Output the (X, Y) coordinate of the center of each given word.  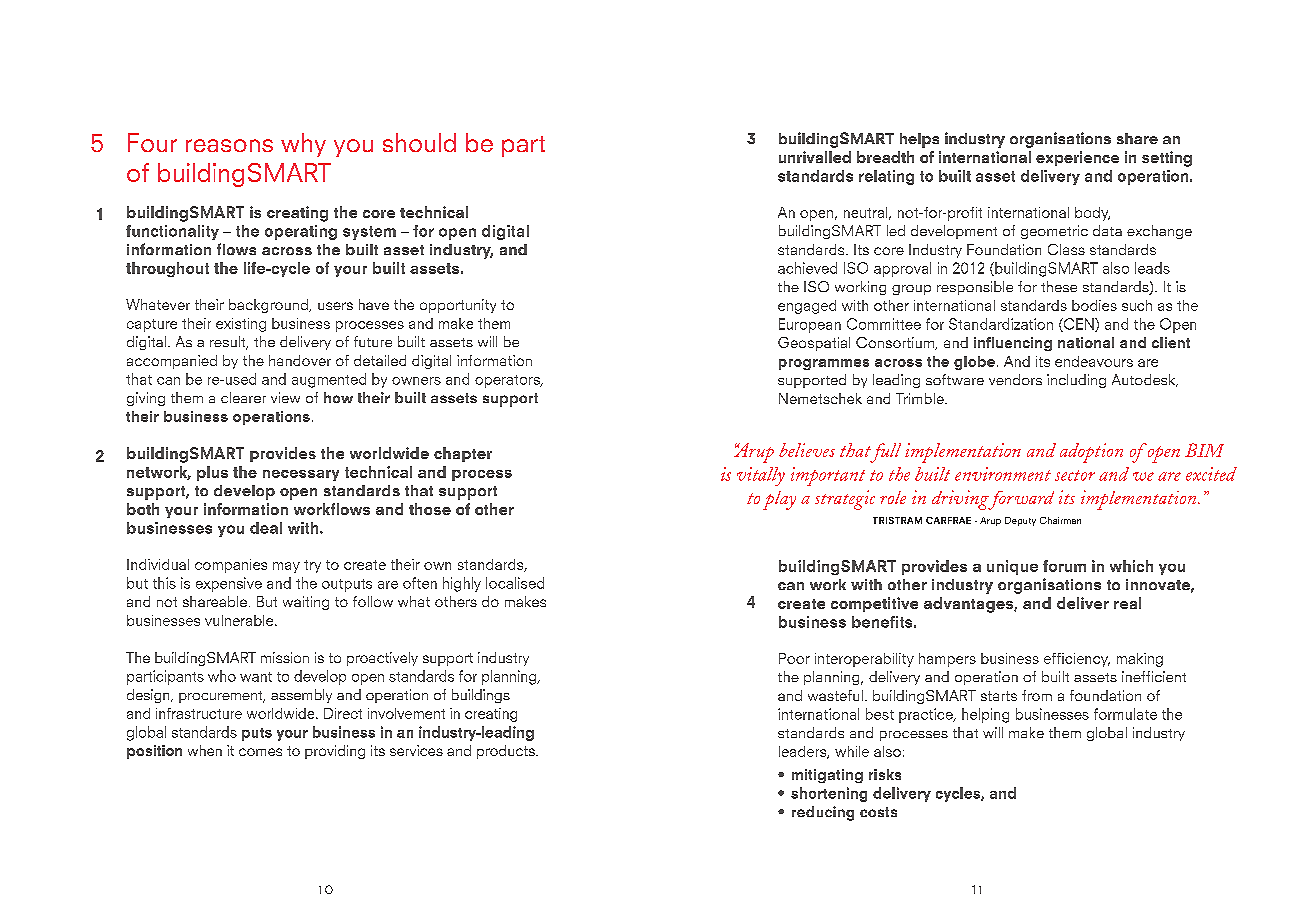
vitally (761, 476)
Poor (794, 658)
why (303, 145)
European (810, 325)
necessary (301, 475)
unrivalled (815, 157)
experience (1077, 158)
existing (241, 325)
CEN (1079, 325)
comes (260, 752)
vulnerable (240, 620)
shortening (829, 794)
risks (885, 774)
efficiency (1077, 660)
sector (1075, 475)
